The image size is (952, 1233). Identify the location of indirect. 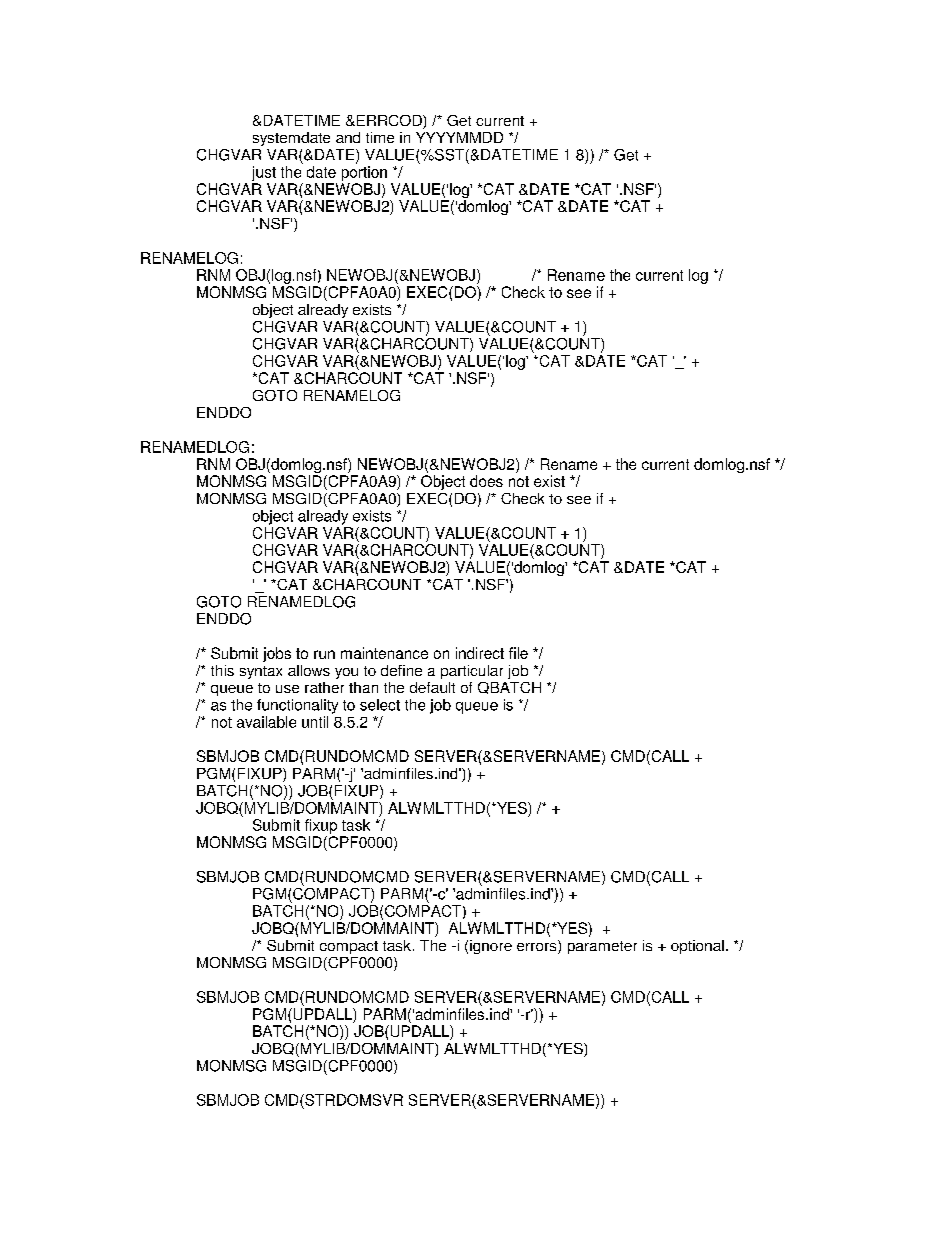
(480, 653).
